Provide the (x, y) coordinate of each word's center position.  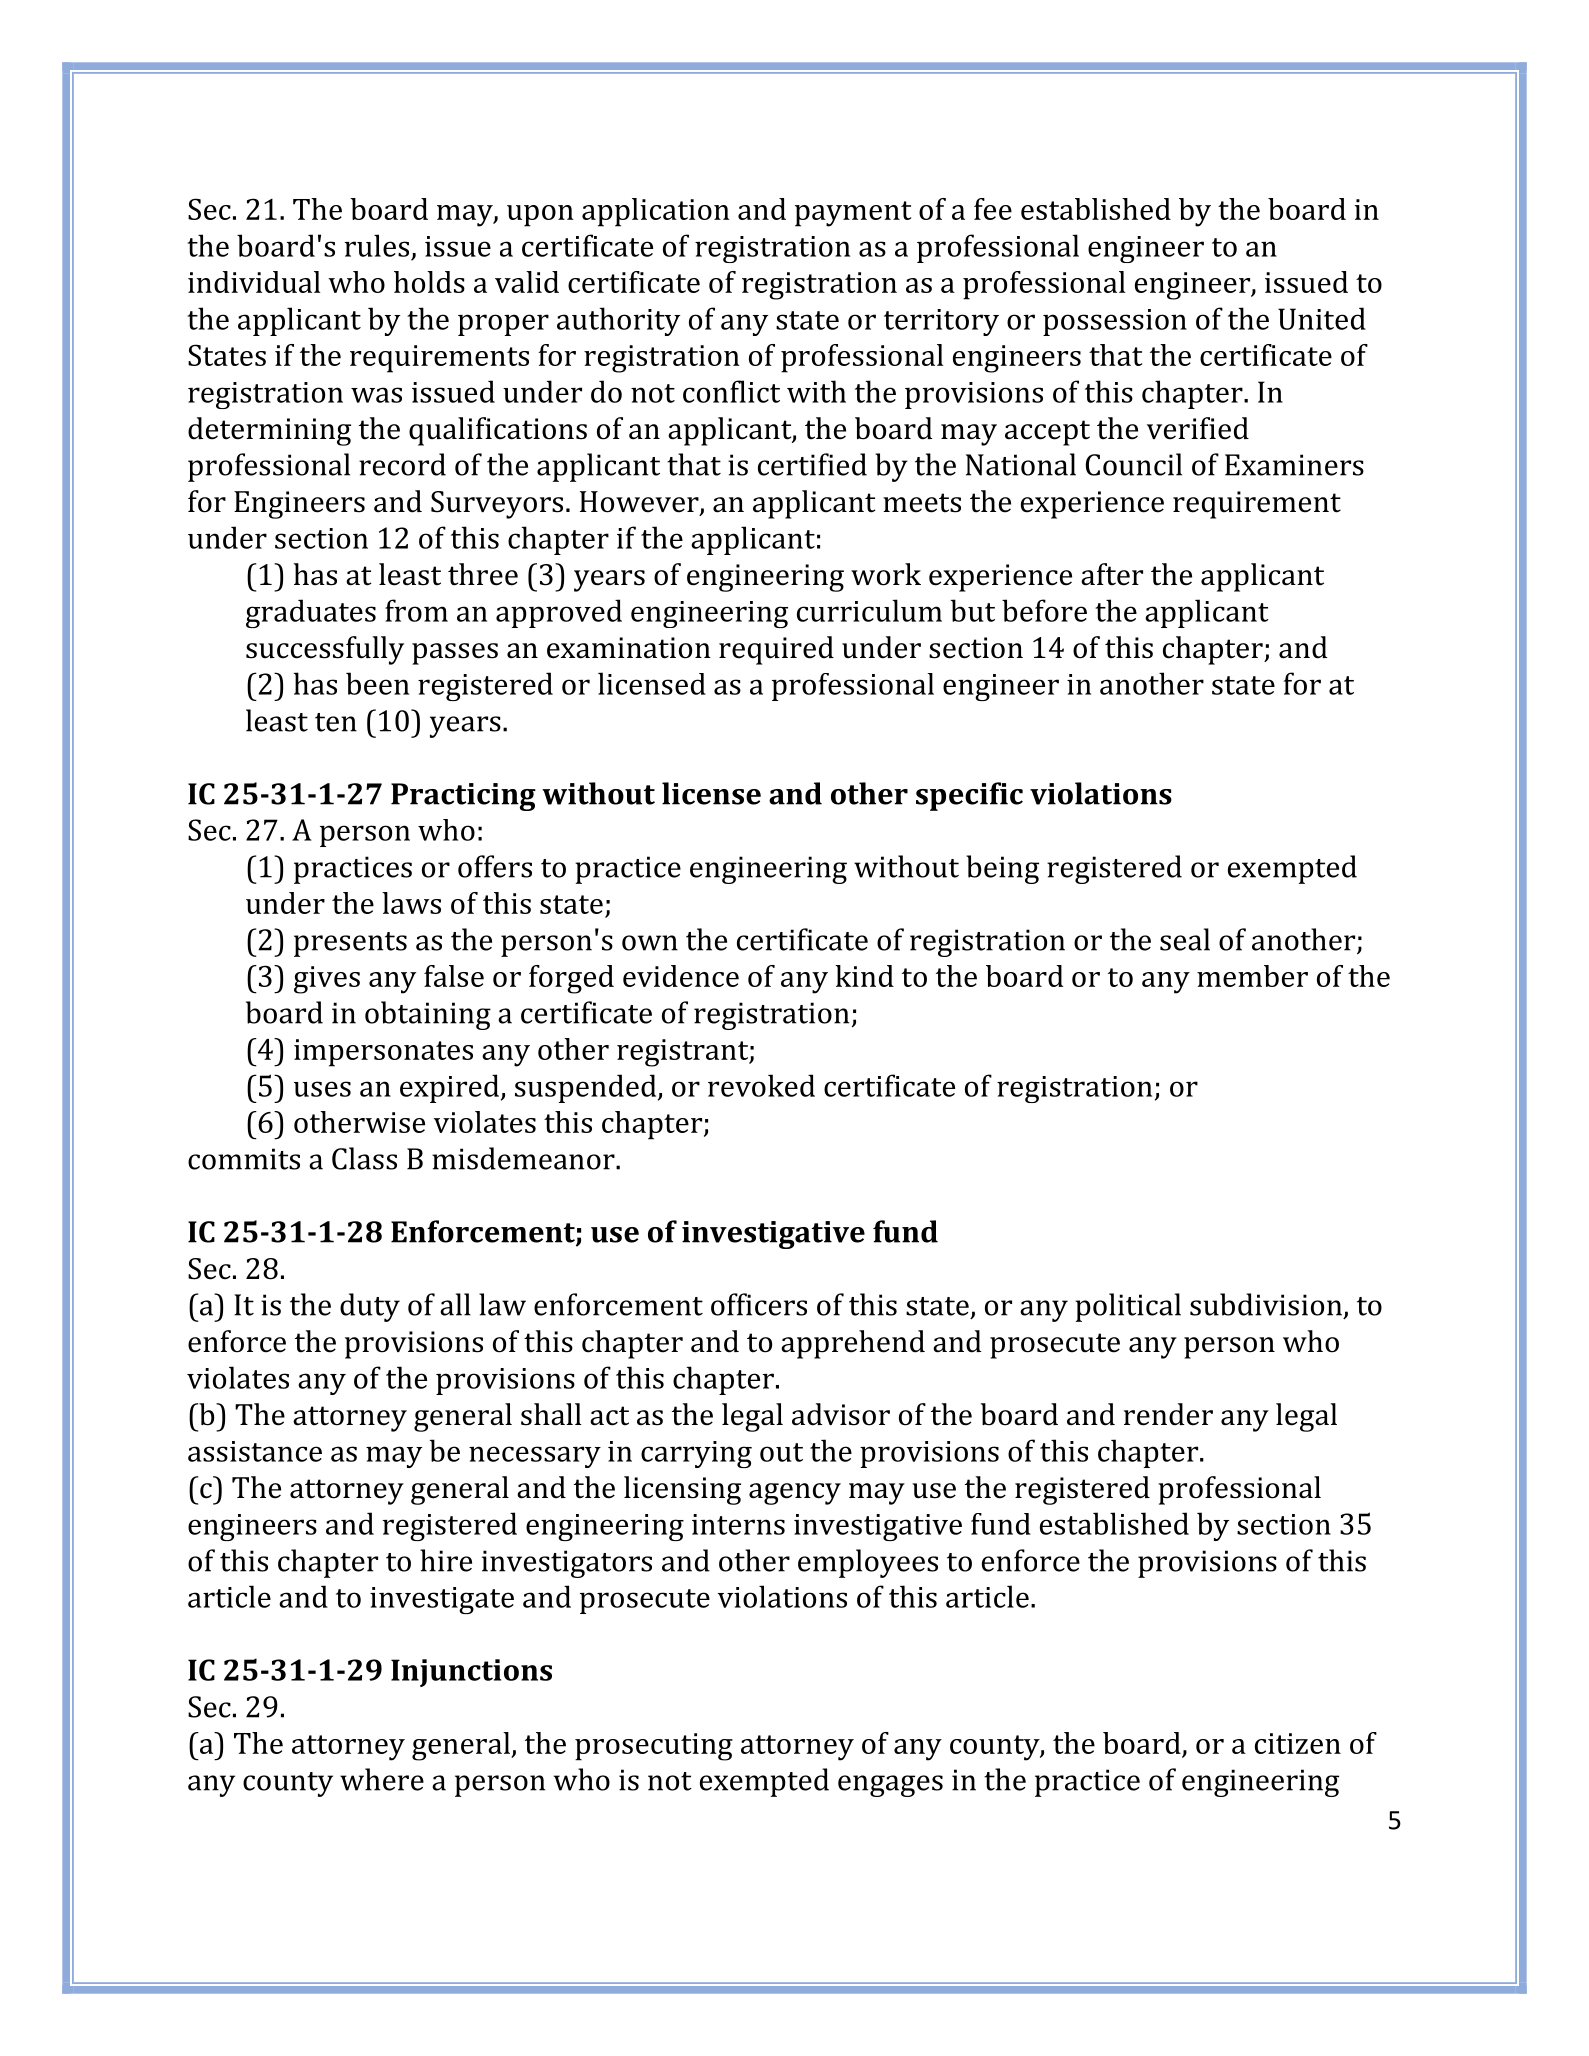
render (1168, 1414)
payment (853, 214)
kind (864, 976)
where (382, 1779)
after (1112, 574)
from (416, 610)
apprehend (853, 1344)
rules (377, 245)
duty (370, 1307)
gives (327, 980)
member (1252, 976)
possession (1115, 322)
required (776, 650)
